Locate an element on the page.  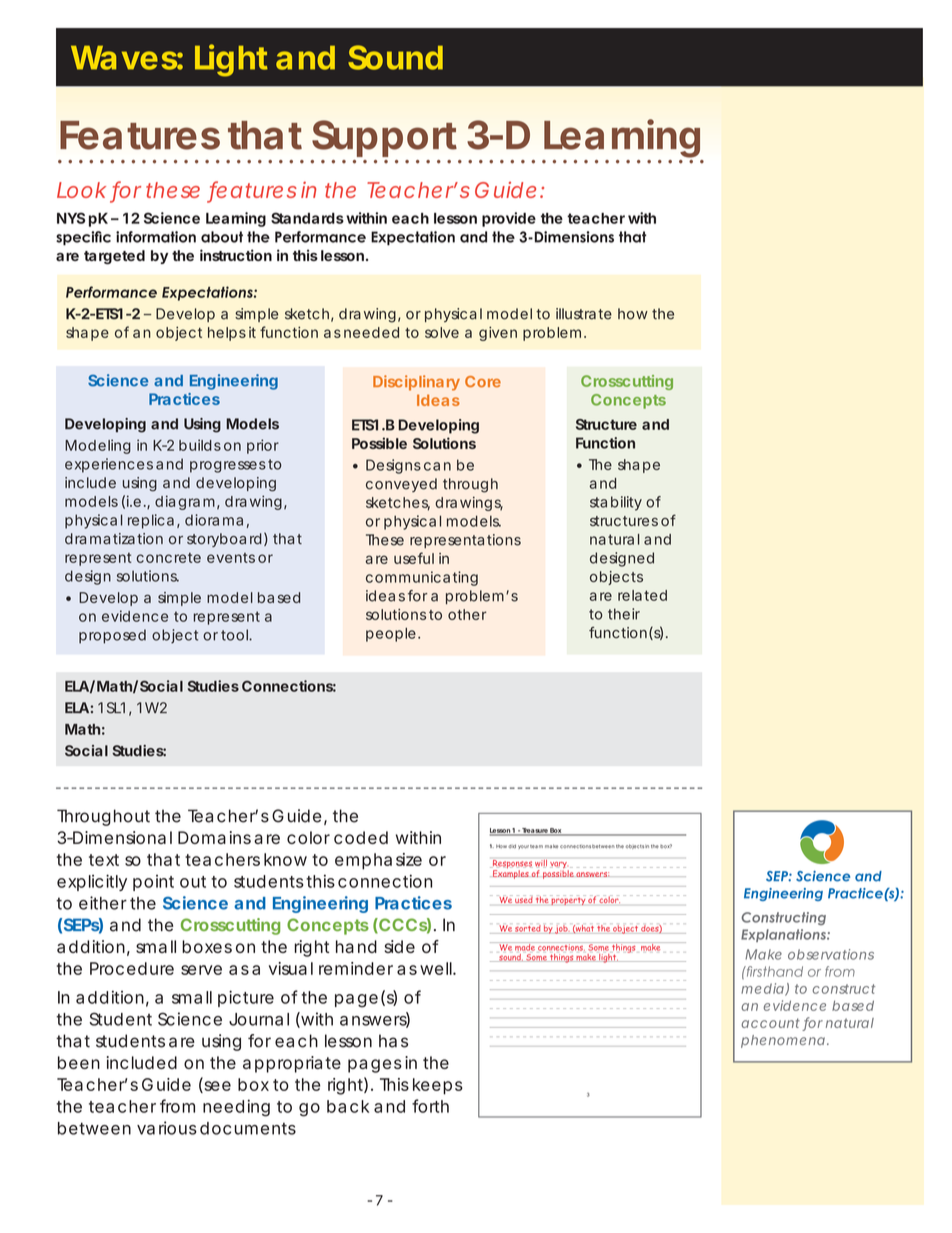
helps is located at coordinates (227, 334).
